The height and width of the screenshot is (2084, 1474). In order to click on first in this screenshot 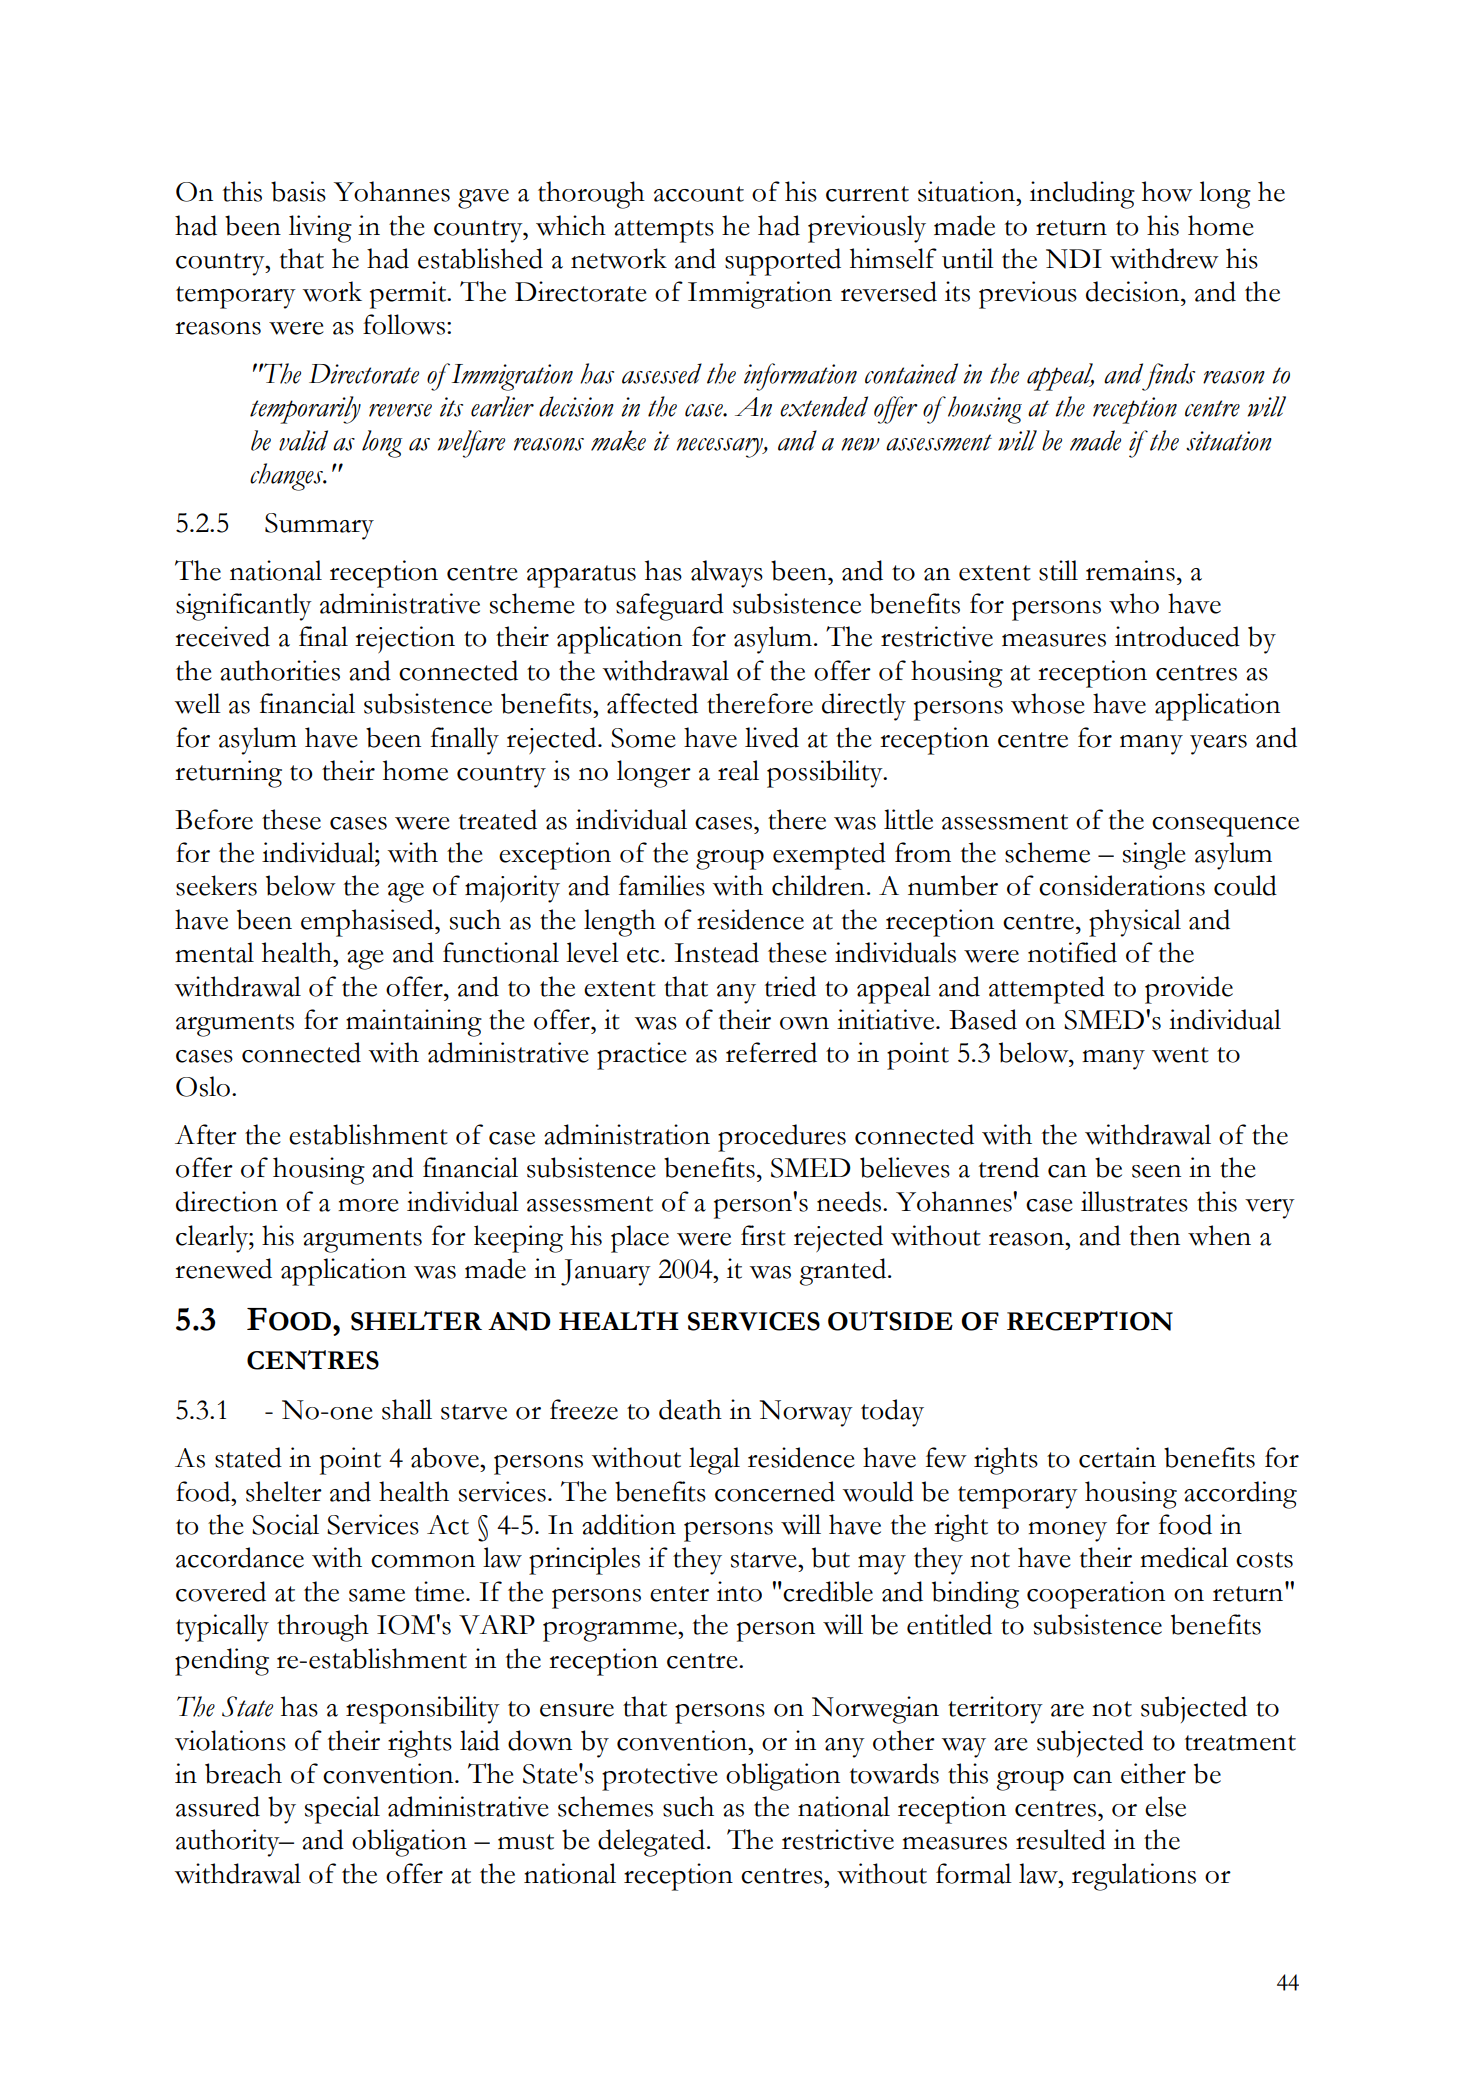, I will do `click(763, 1235)`.
